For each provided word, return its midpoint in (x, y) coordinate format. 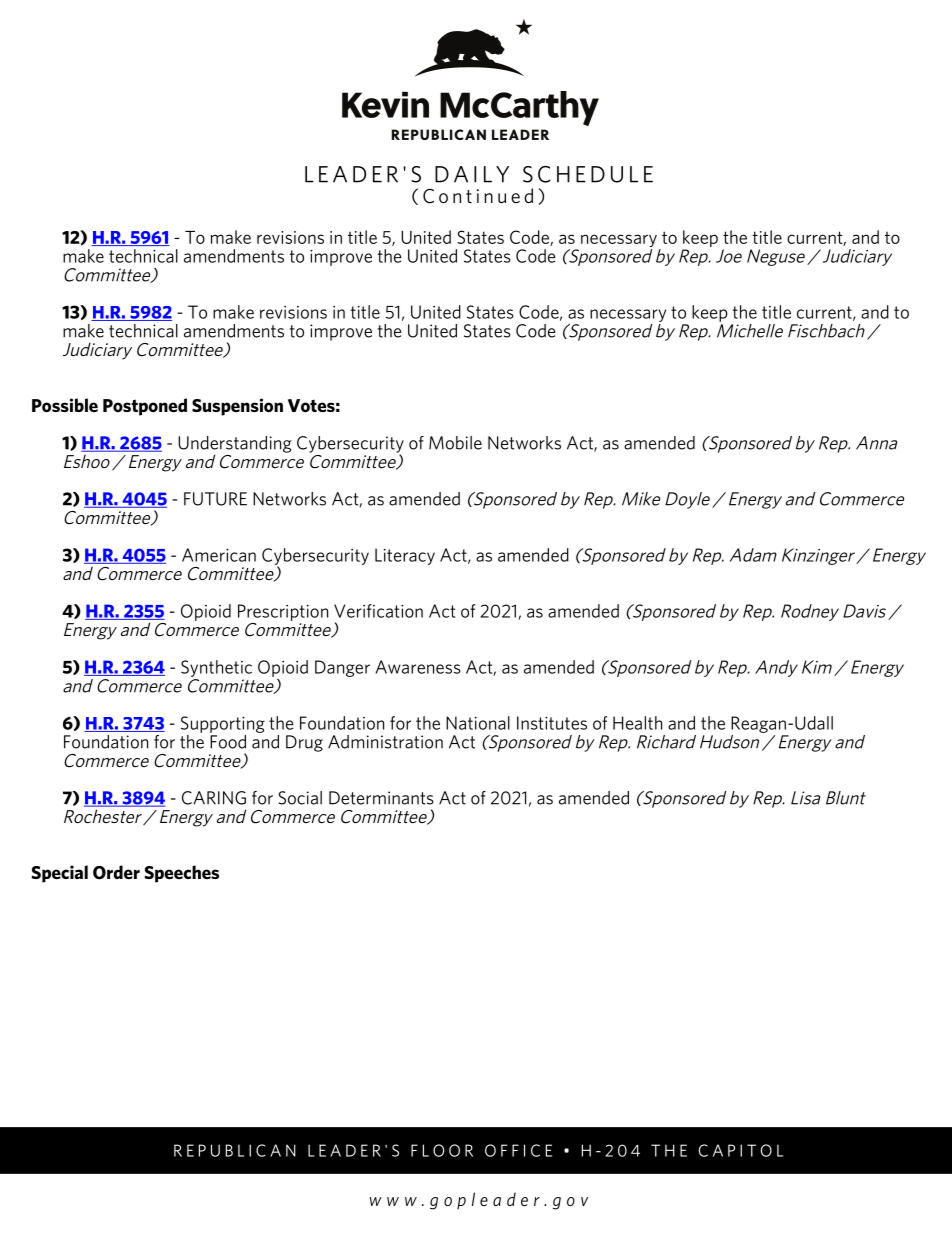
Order (116, 872)
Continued (478, 196)
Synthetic (216, 668)
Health (637, 723)
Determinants (381, 798)
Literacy (405, 556)
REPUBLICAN (235, 1150)
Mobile (455, 443)
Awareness (418, 667)
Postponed (145, 407)
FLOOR (442, 1150)
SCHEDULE (588, 174)
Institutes (552, 723)
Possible (65, 405)
